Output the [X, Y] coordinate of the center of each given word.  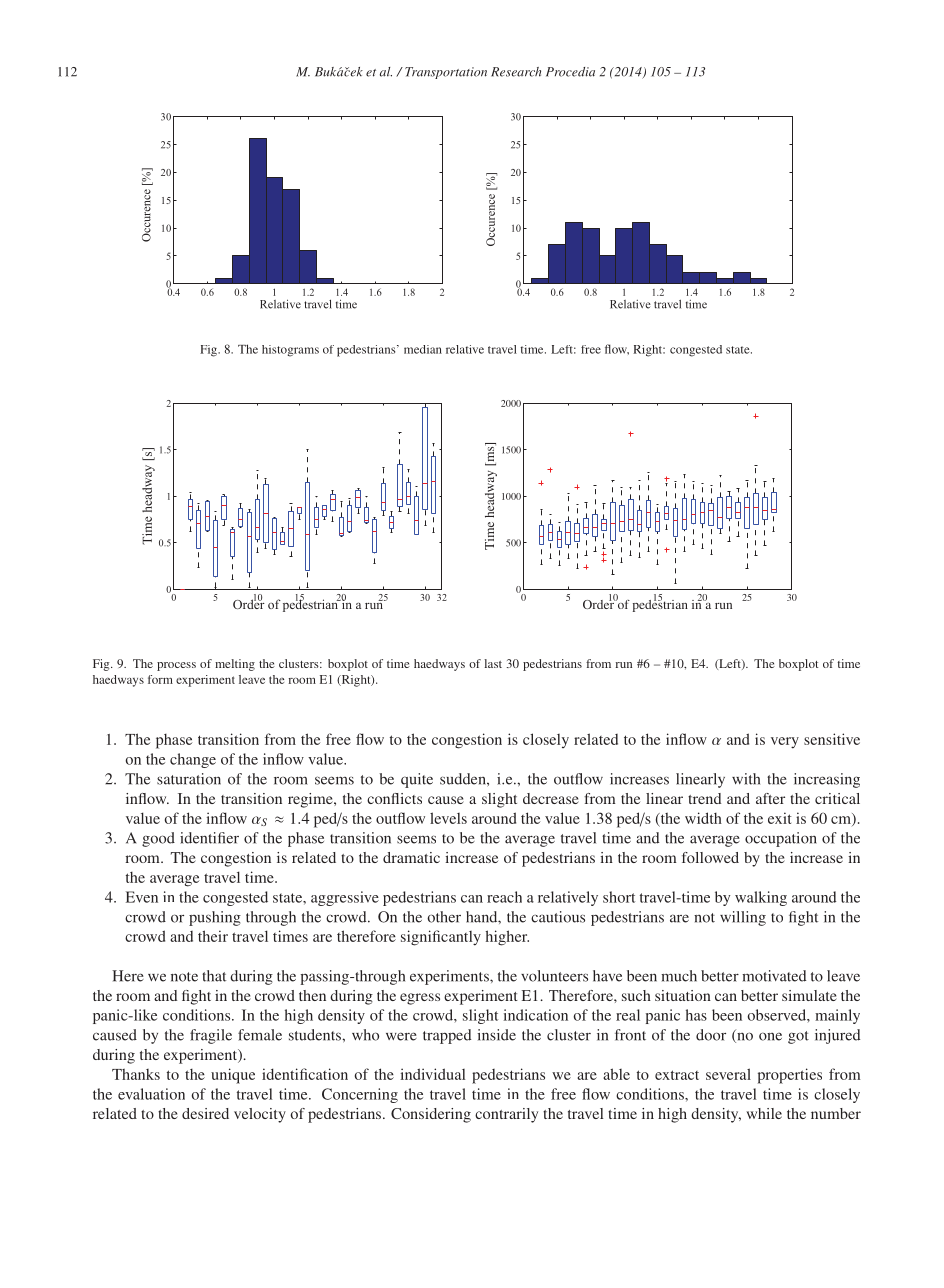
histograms [290, 351]
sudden [464, 779]
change [193, 760]
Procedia [570, 72]
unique [233, 1076]
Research [516, 72]
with [746, 779]
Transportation [446, 73]
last [493, 663]
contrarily [506, 1115]
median [423, 349]
